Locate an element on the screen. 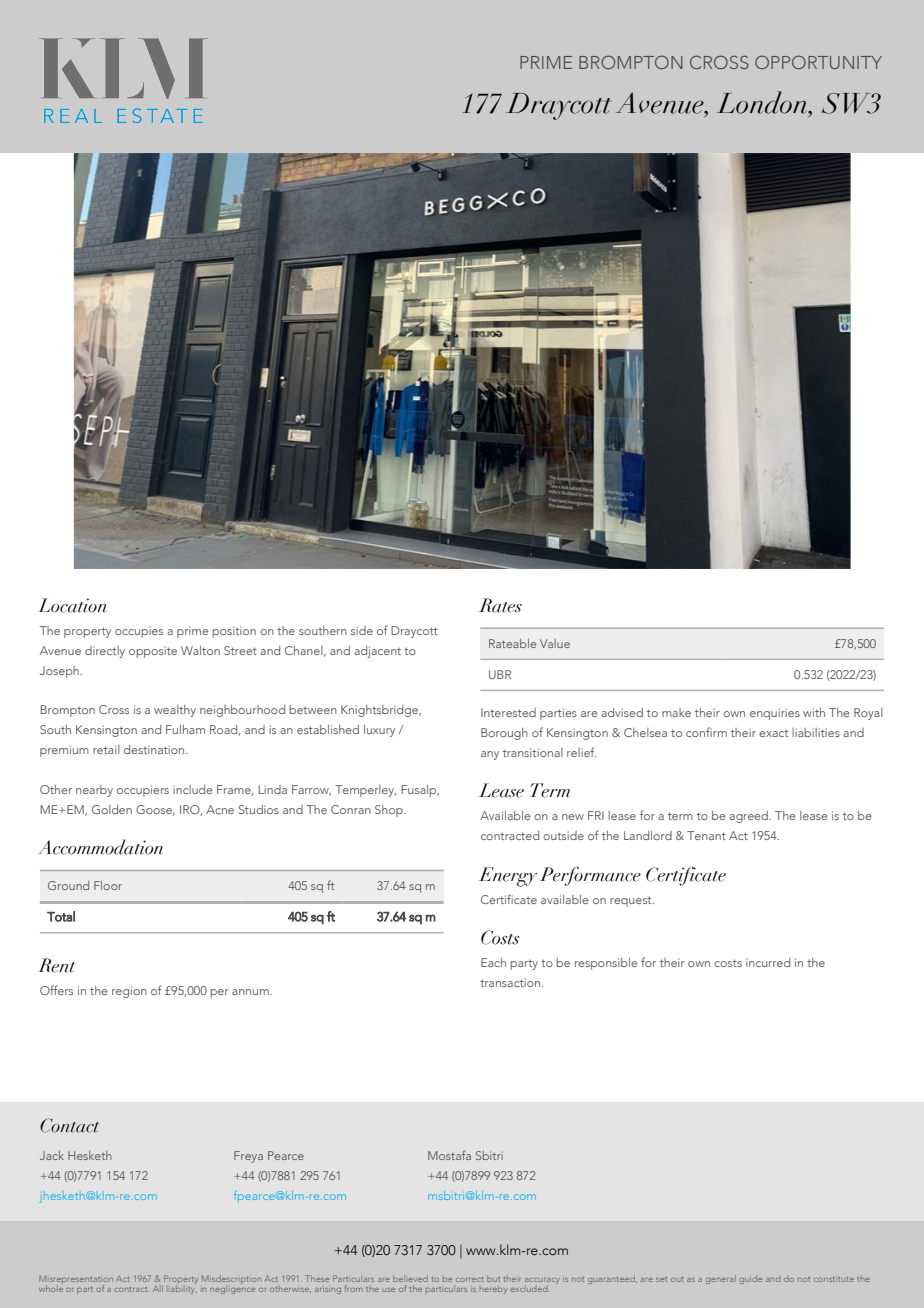 The width and height of the screenshot is (924, 1308). OPPORTUNITY is located at coordinates (818, 62).
